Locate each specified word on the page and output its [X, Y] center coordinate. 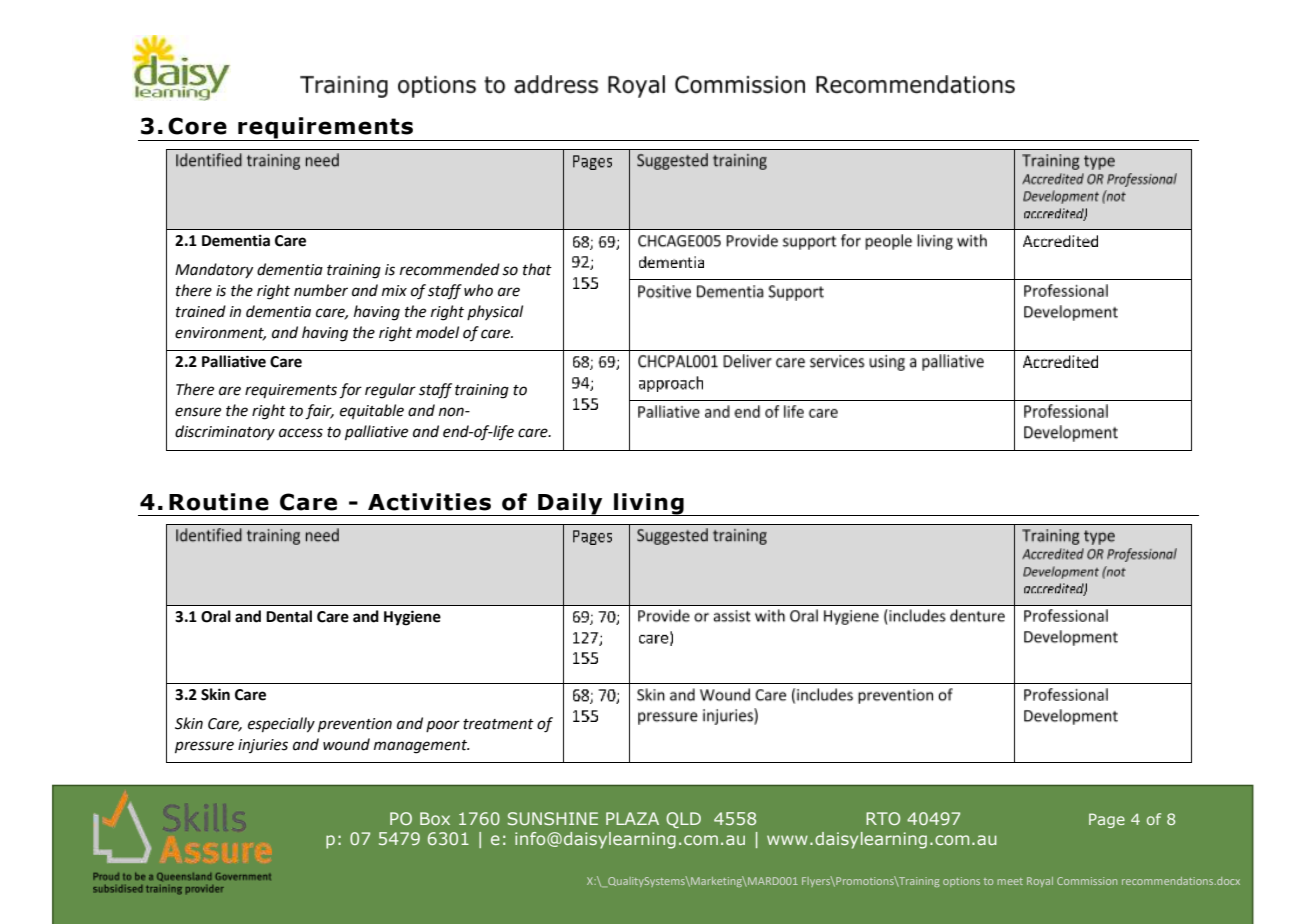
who [478, 290]
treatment [498, 724]
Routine [219, 502]
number [321, 290]
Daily [570, 504]
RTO [883, 818]
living [649, 504]
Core [197, 126]
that [537, 269]
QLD [683, 820]
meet [1010, 881]
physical [495, 312]
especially [281, 725]
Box [435, 818]
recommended [450, 269]
